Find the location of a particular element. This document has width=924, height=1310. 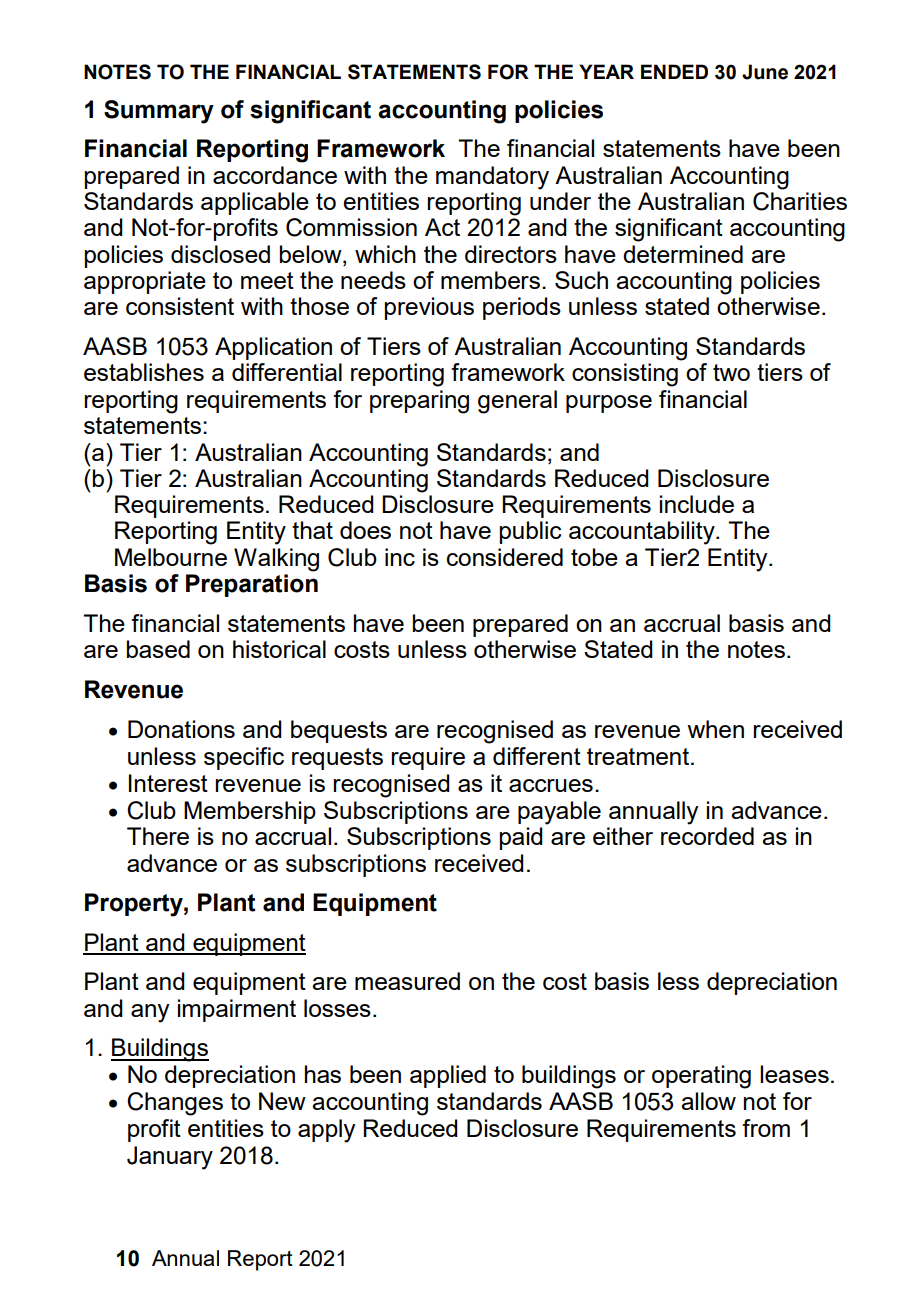

allow is located at coordinates (708, 1101).
